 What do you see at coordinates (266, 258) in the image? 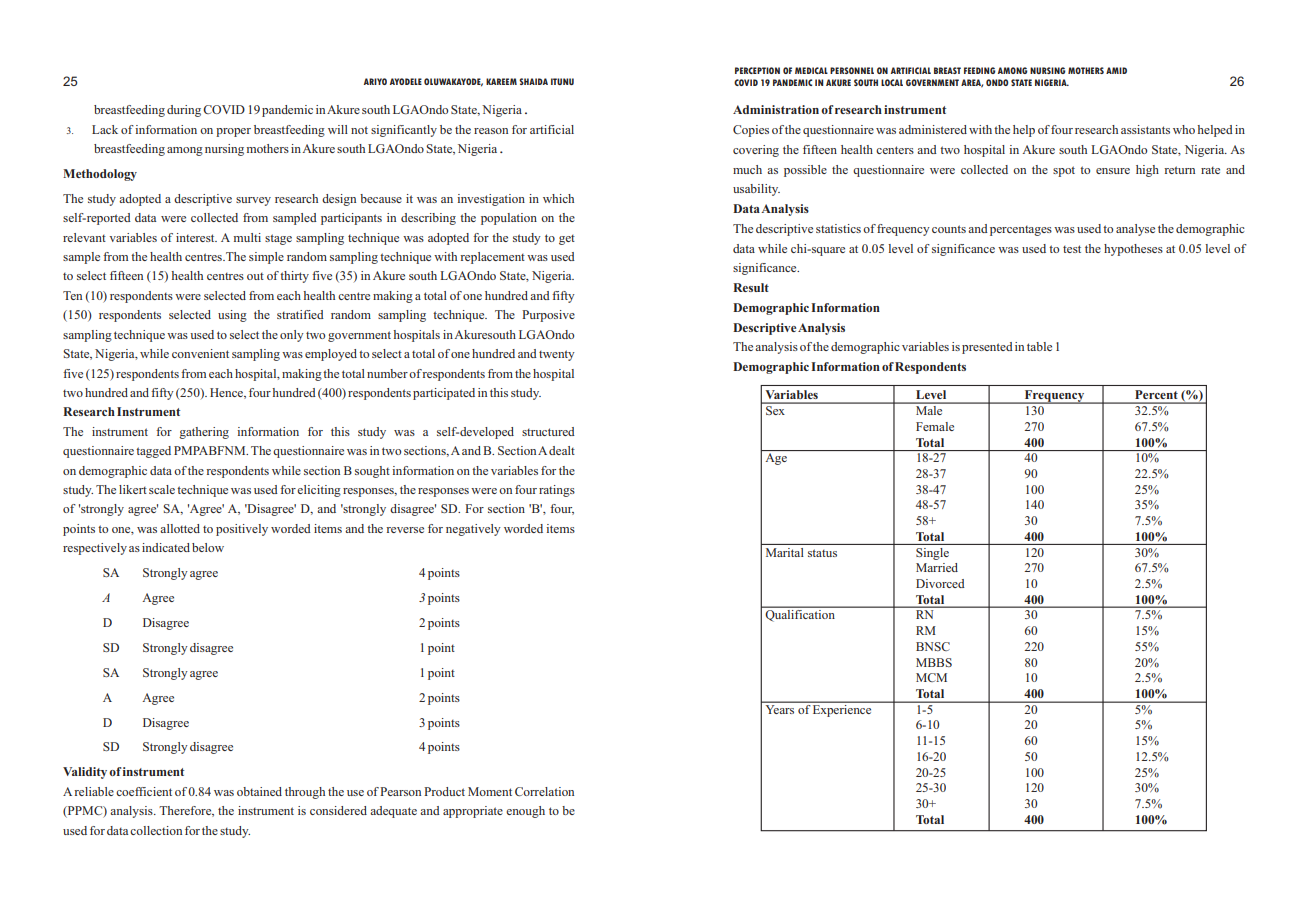
I see `simple` at bounding box center [266, 258].
